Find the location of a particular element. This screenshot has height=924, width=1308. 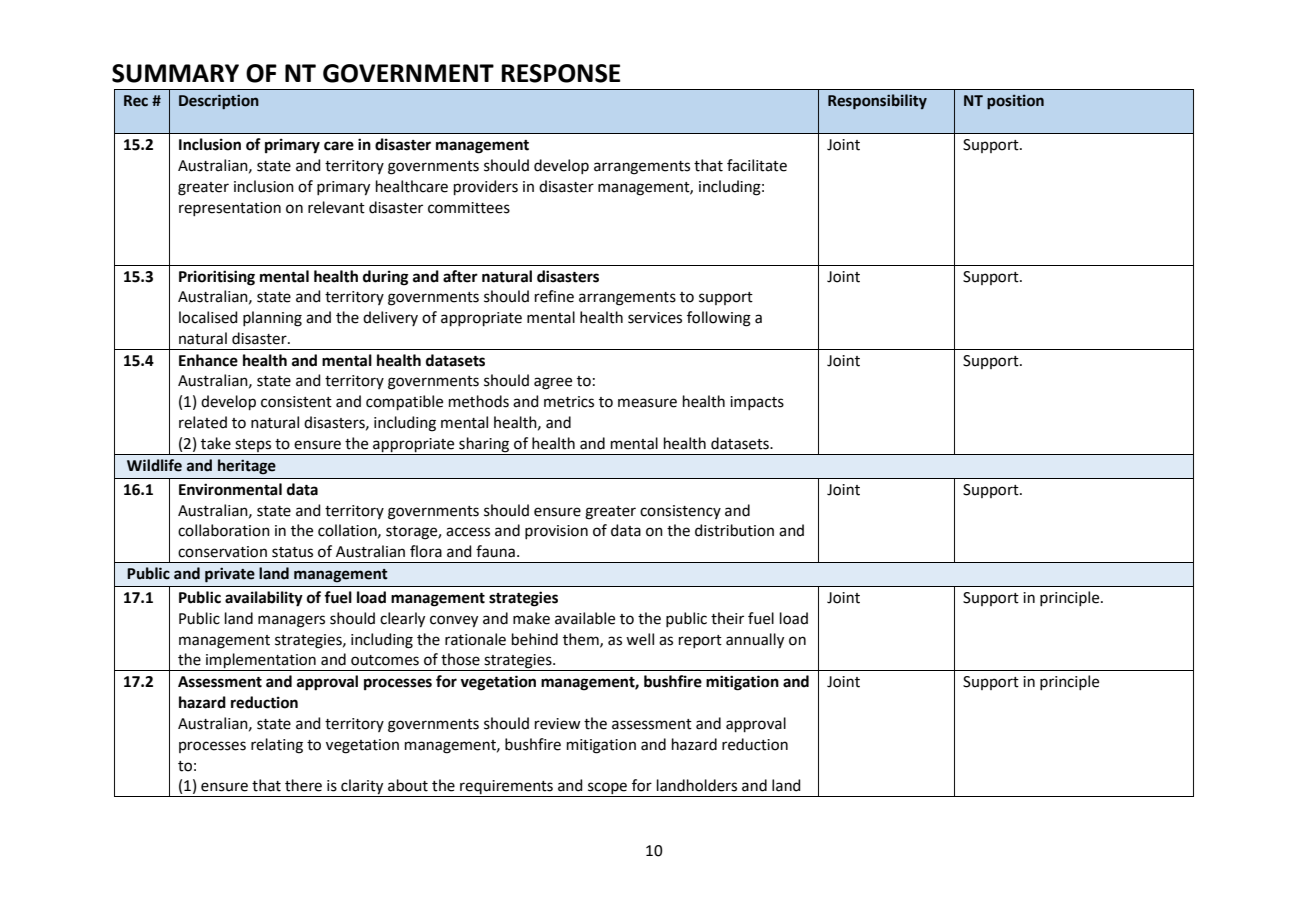

Description is located at coordinates (219, 101).
